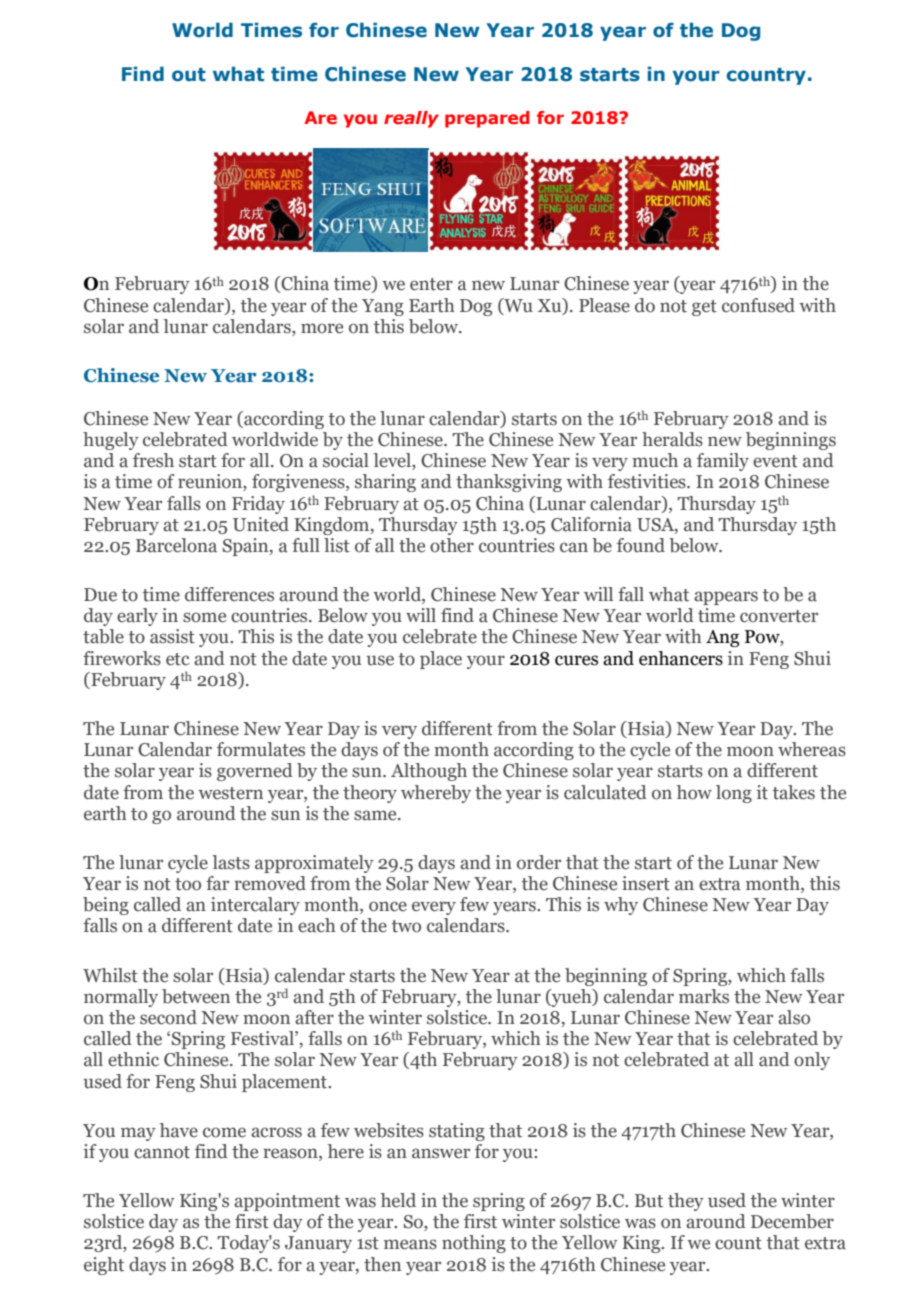  Describe the element at coordinates (539, 862) in the screenshot. I see `order` at that location.
